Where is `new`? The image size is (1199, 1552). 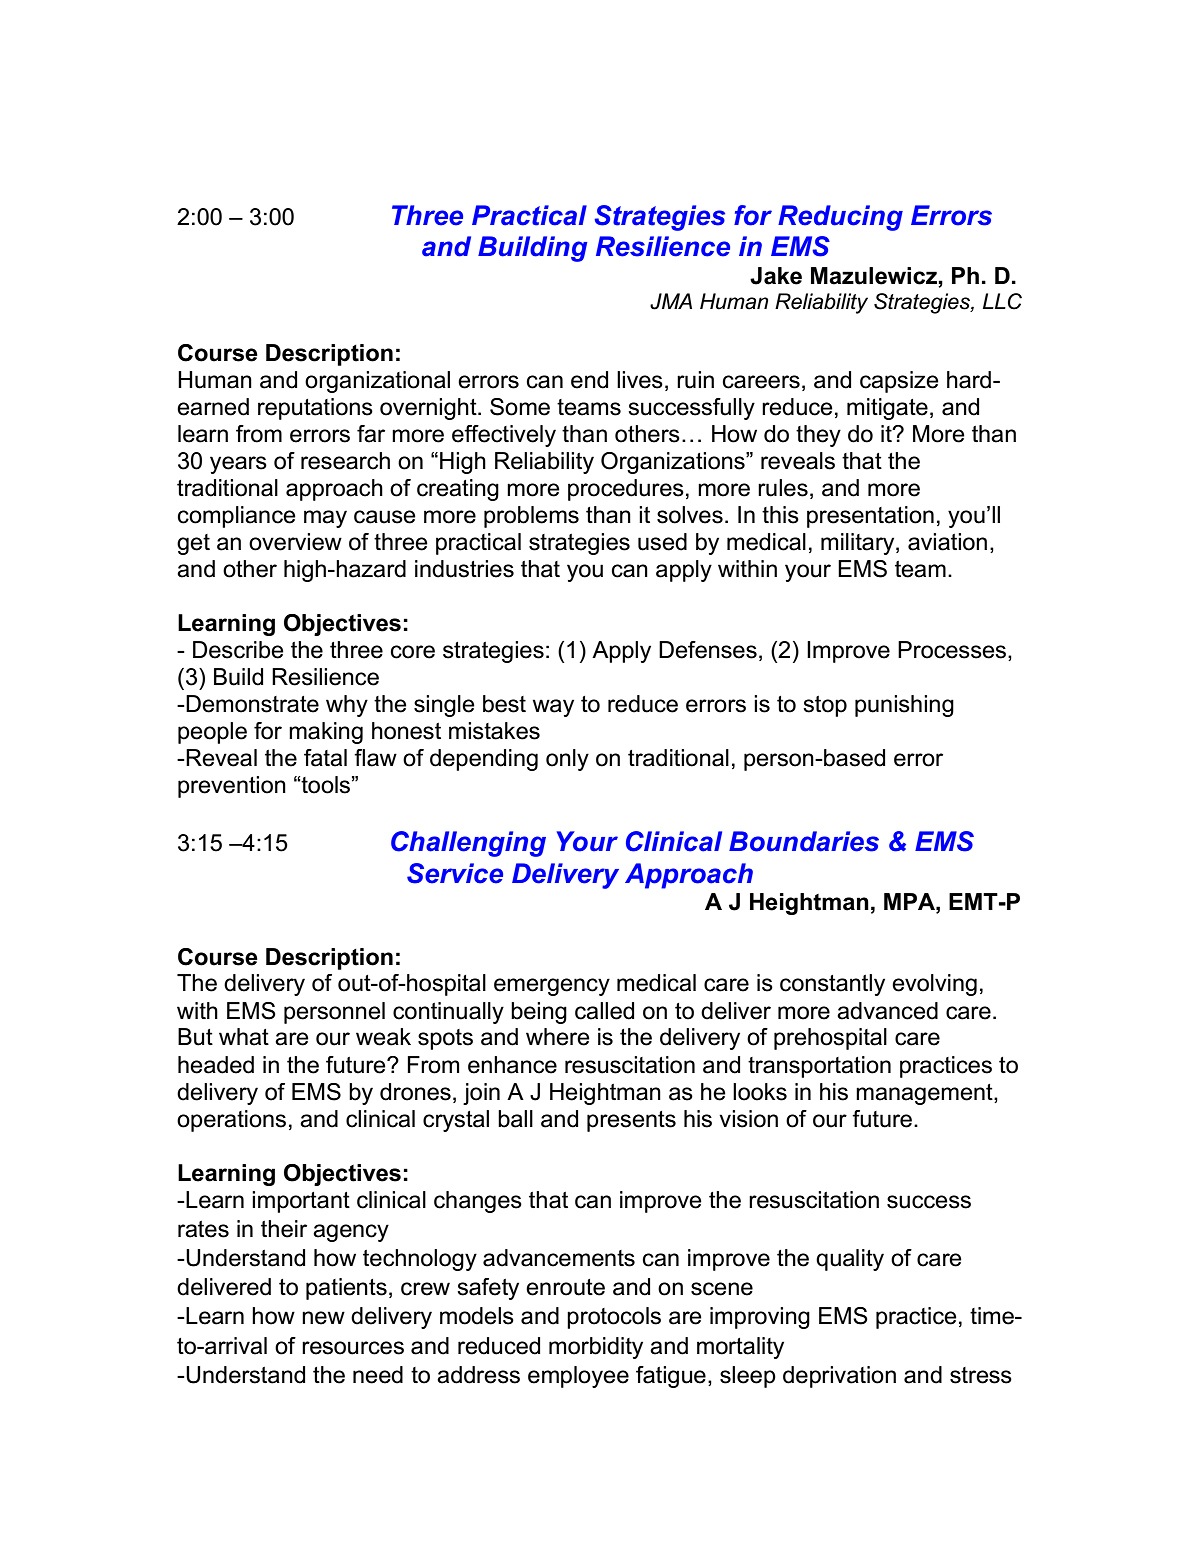 new is located at coordinates (323, 1318).
